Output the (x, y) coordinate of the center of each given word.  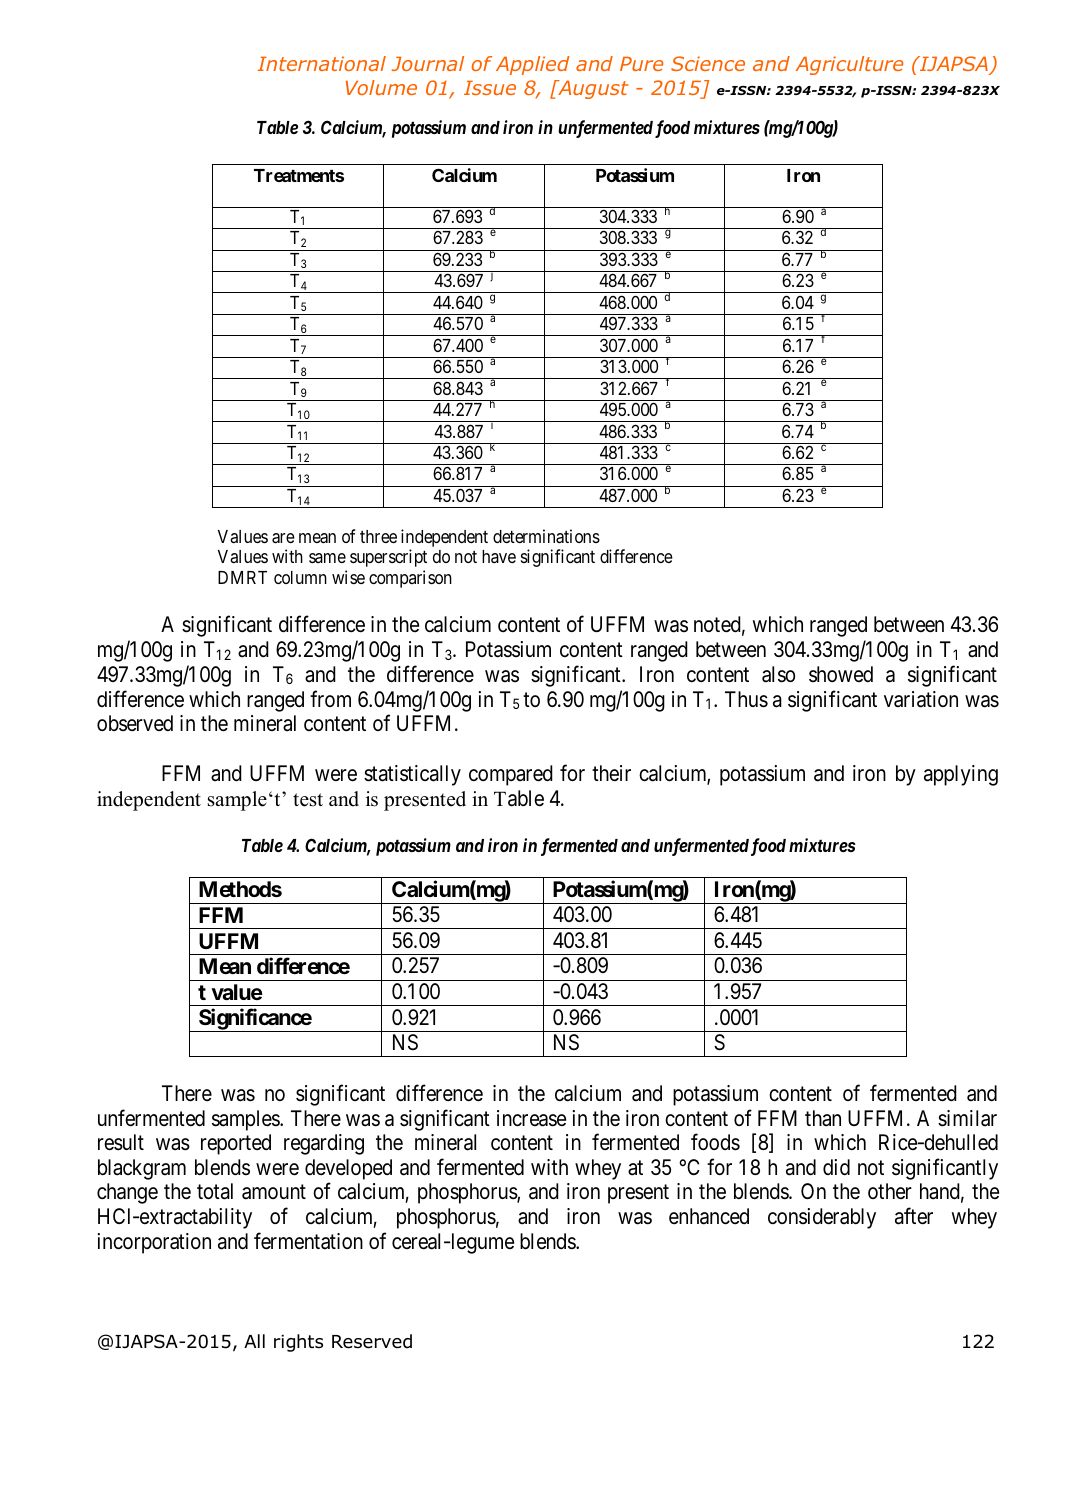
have (499, 556)
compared (511, 775)
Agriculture (849, 65)
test (308, 800)
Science (708, 63)
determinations (546, 536)
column (300, 577)
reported (236, 1144)
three (378, 536)
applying (961, 775)
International (322, 63)
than (823, 1118)
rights (298, 1343)
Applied (533, 65)
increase (531, 1118)
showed (841, 674)
